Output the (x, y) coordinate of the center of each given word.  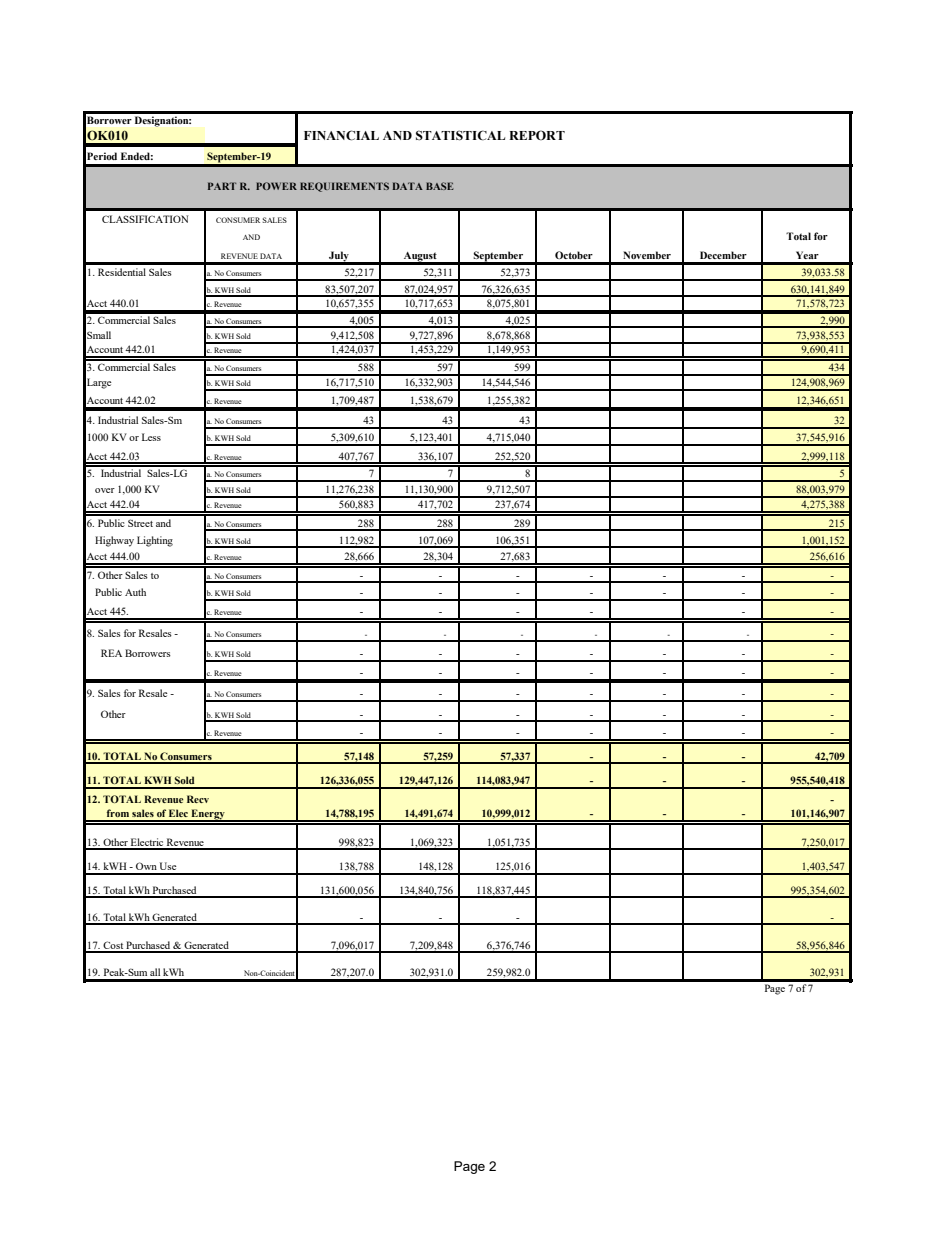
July (339, 257)
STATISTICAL (460, 135)
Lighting (155, 541)
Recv (198, 799)
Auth (135, 592)
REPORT (537, 135)
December (723, 255)
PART (222, 186)
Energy (208, 815)
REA (111, 653)
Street (140, 523)
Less (151, 437)
